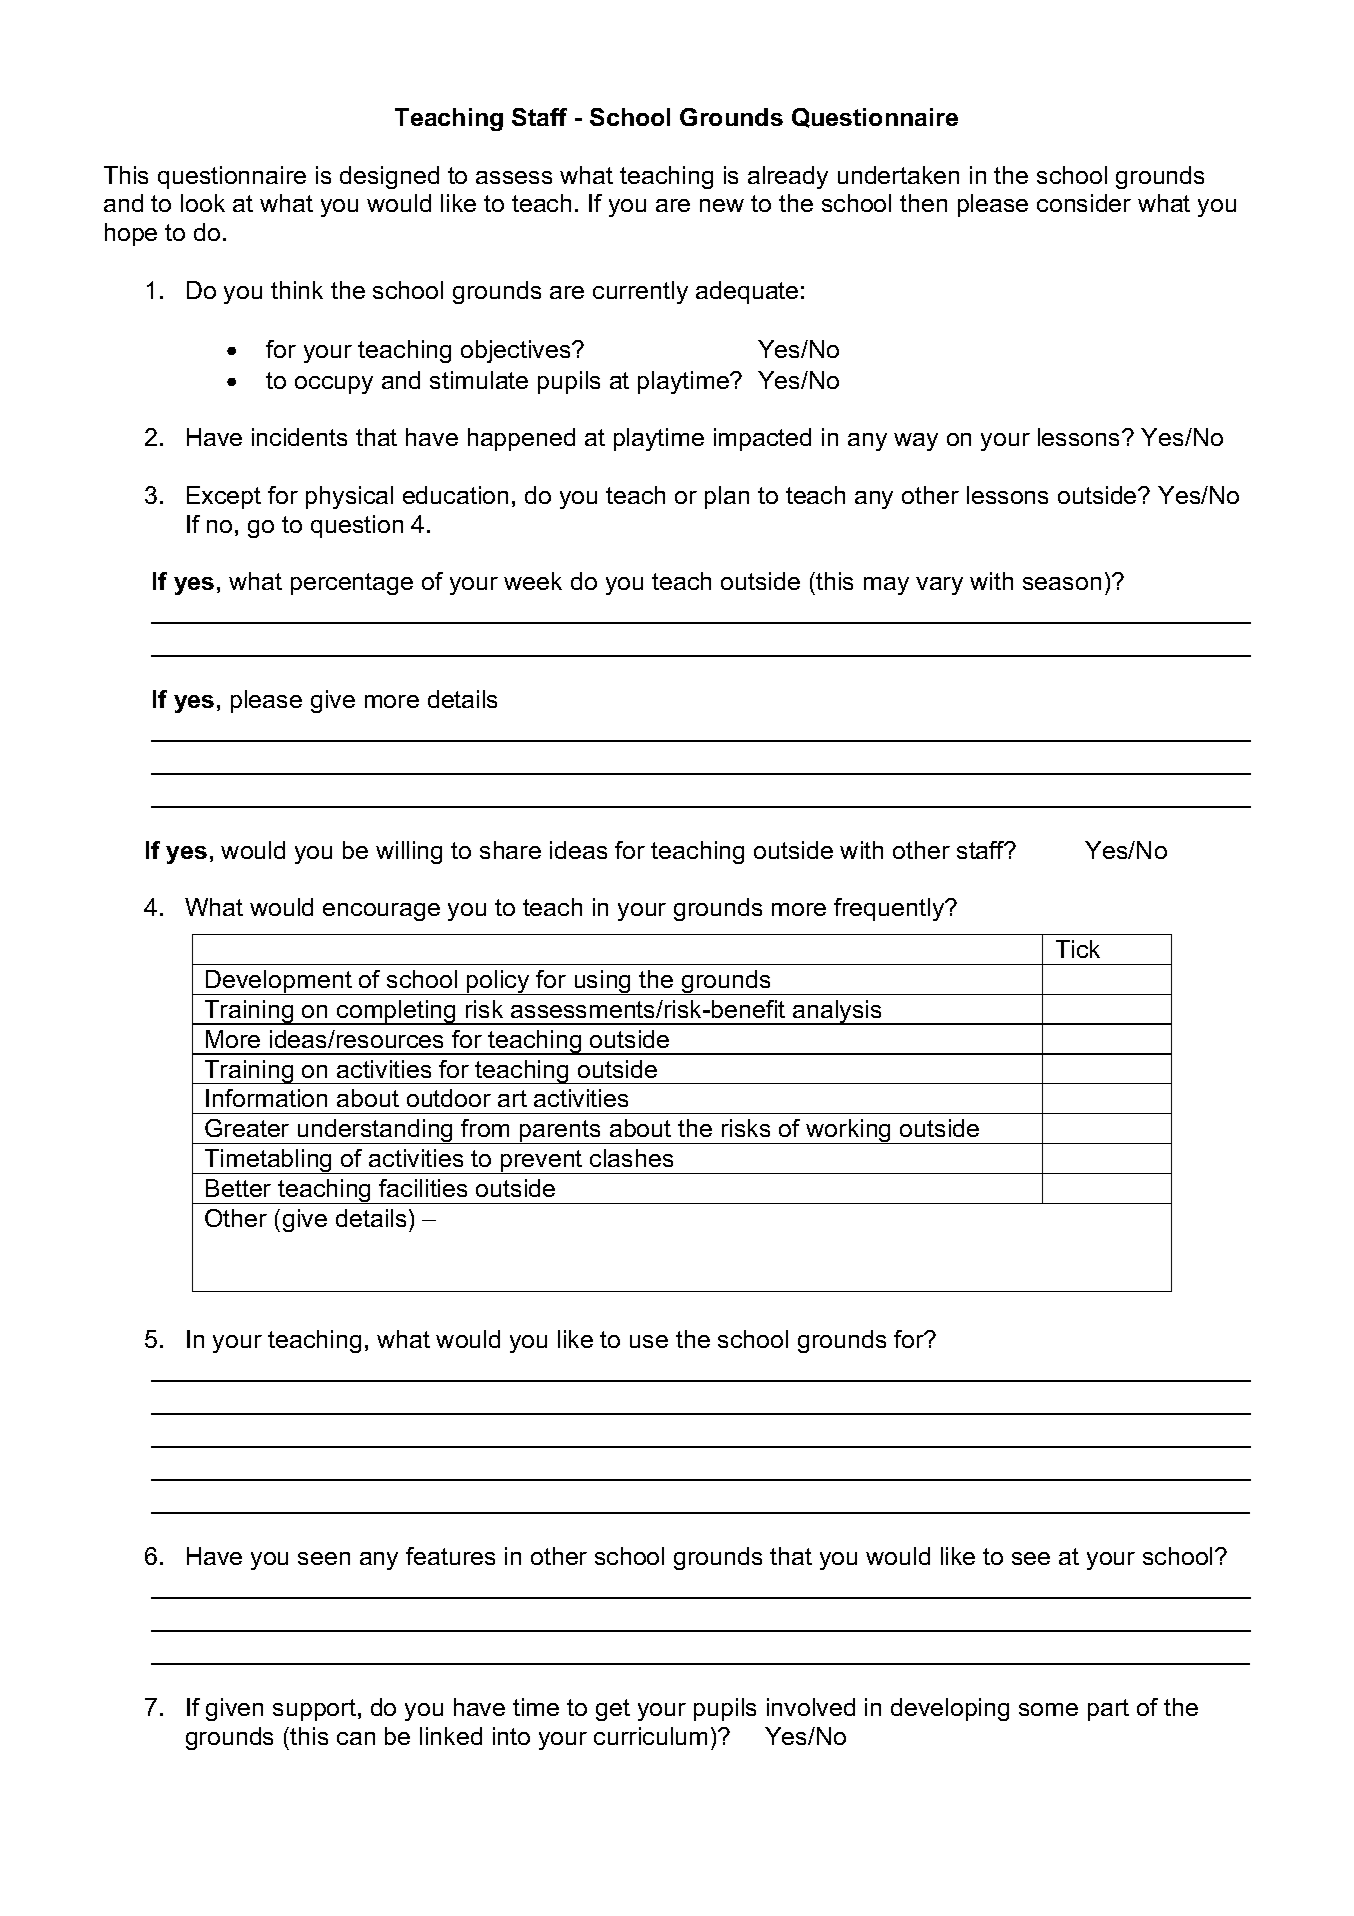  I want to click on currently, so click(640, 292).
